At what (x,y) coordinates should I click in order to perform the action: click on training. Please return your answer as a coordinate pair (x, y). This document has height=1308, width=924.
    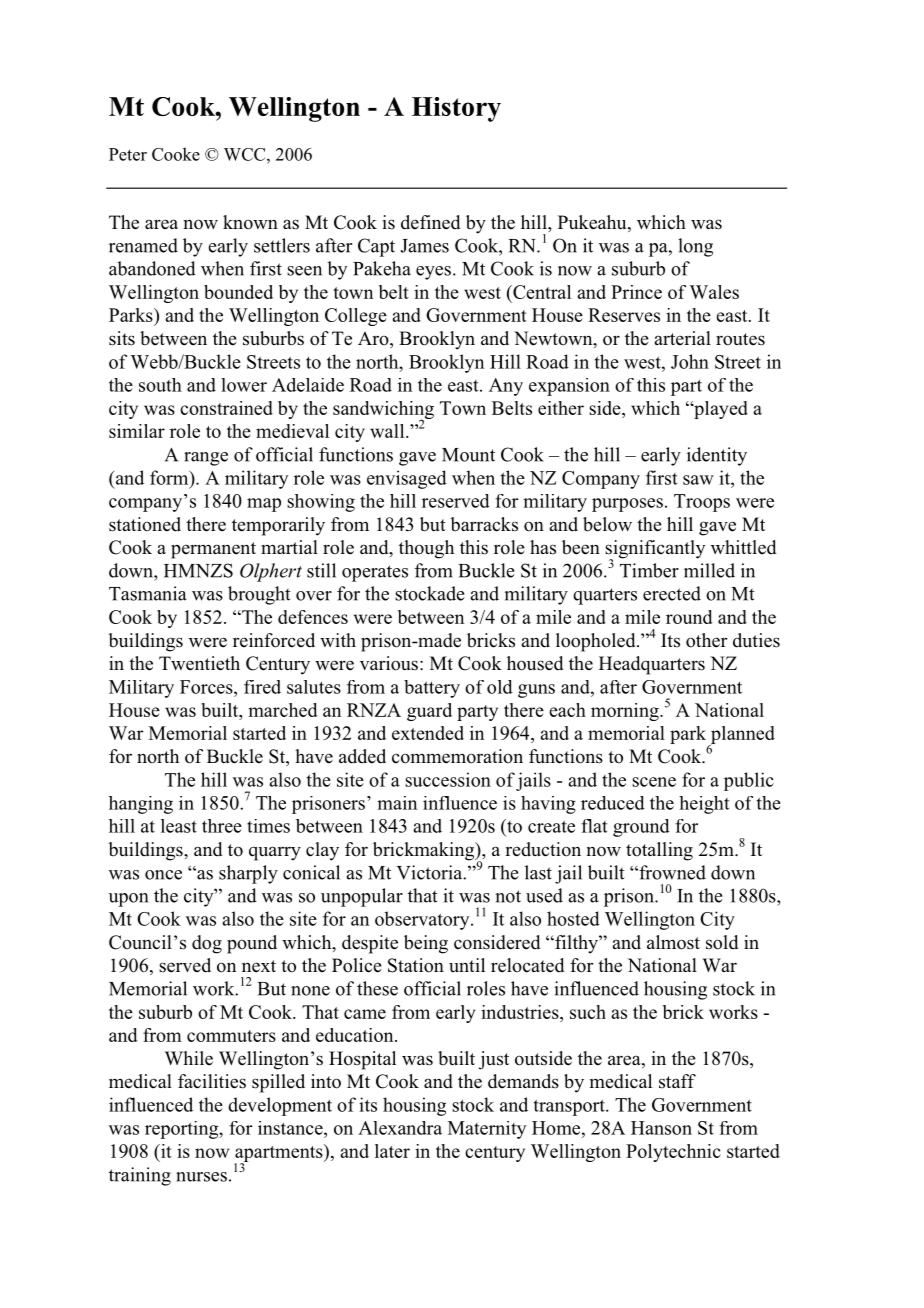
    Looking at the image, I should click on (140, 1176).
